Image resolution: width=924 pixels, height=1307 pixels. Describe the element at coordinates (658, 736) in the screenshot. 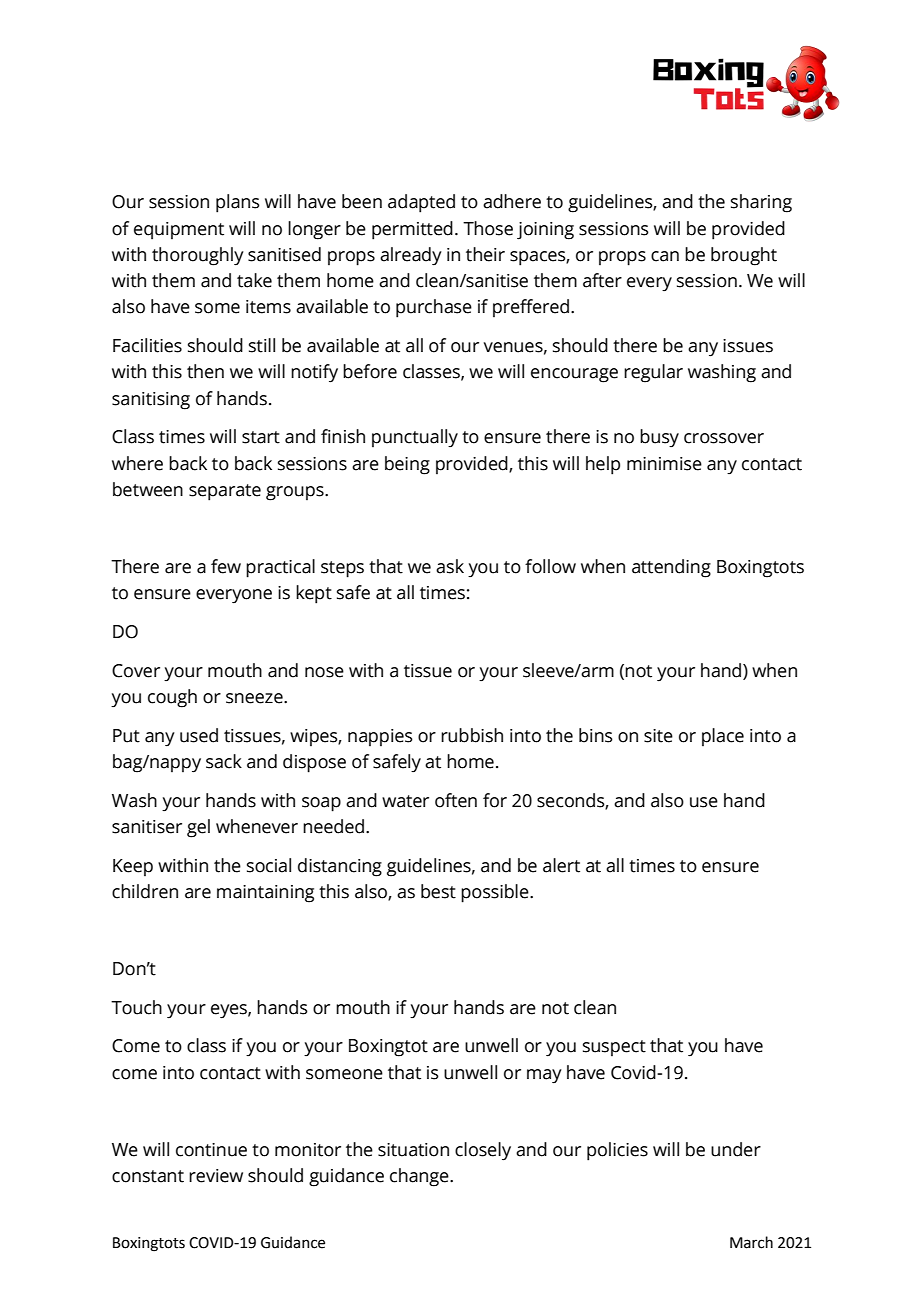

I see `site` at that location.
